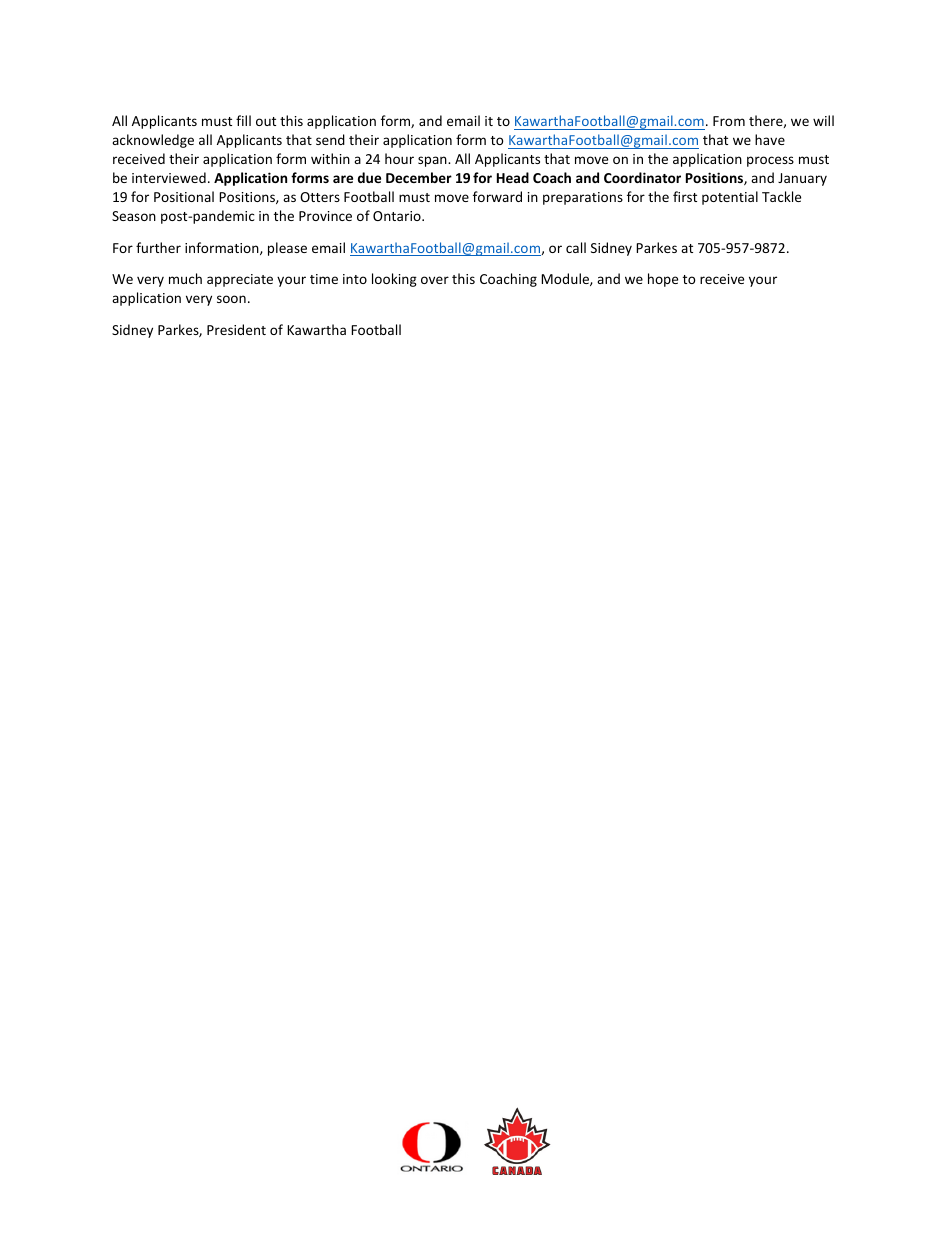 This image has width=952, height=1233. What do you see at coordinates (236, 329) in the image?
I see `President` at bounding box center [236, 329].
